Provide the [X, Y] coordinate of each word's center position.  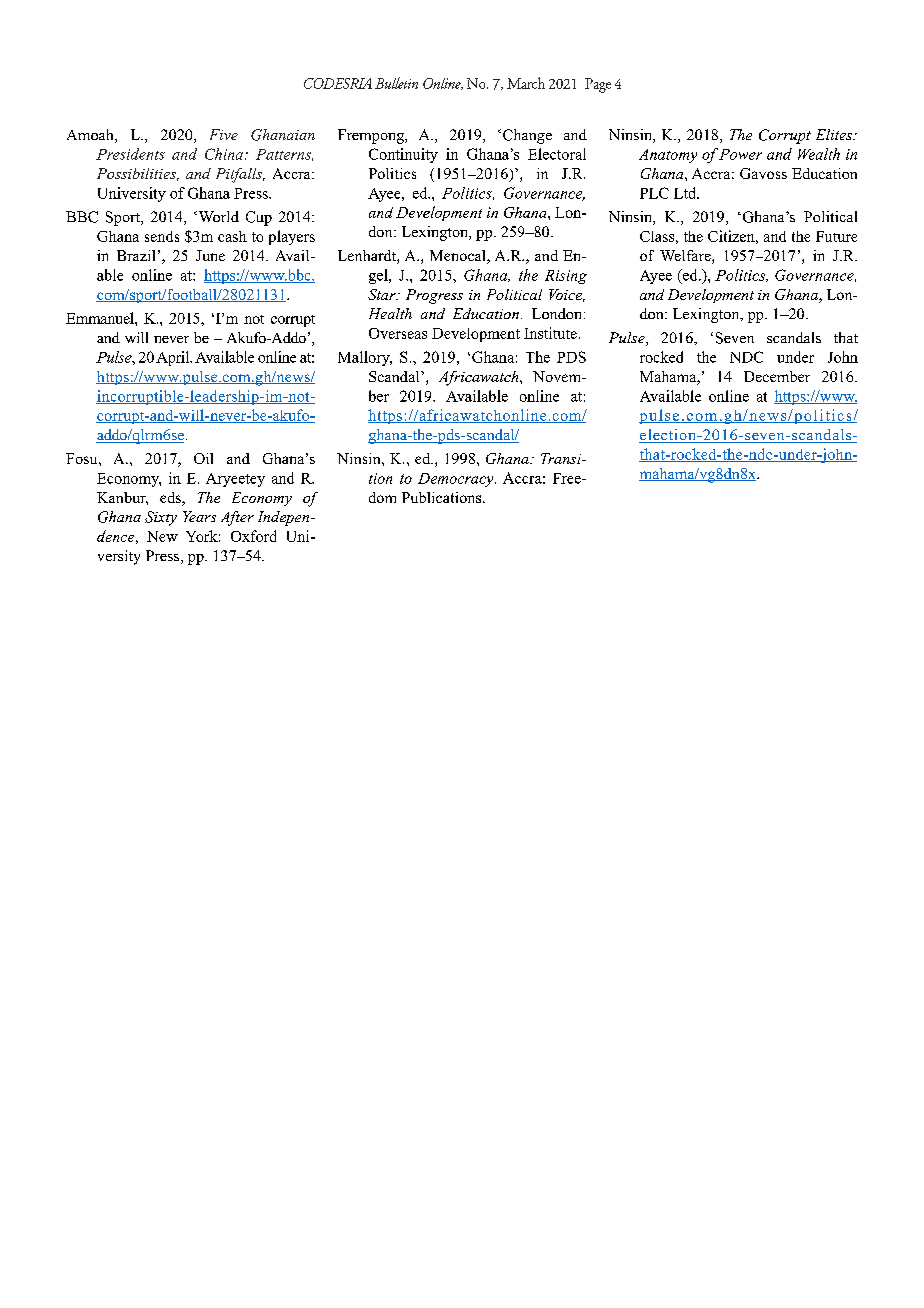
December [777, 376]
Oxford [253, 536]
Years [199, 516]
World [217, 216]
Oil [203, 458]
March [526, 83]
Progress [434, 296]
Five [224, 134]
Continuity [403, 155]
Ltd [686, 193]
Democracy [457, 480]
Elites [835, 134]
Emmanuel [101, 318]
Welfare [686, 257]
